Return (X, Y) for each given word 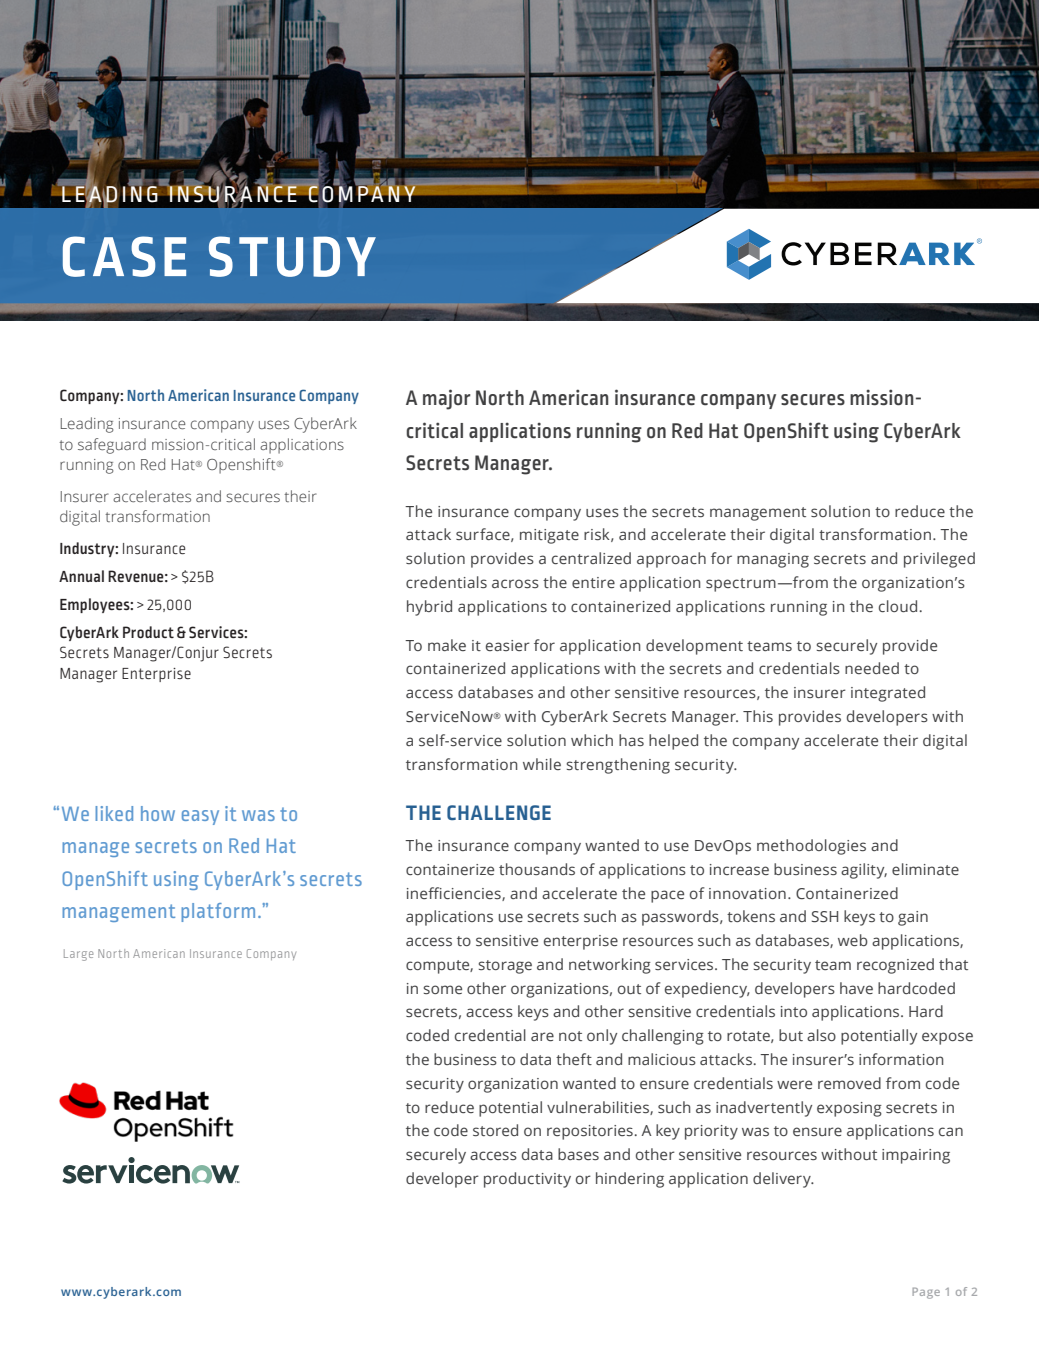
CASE (124, 256)
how (158, 813)
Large (78, 955)
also (821, 1035)
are (542, 1036)
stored (495, 1130)
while (542, 764)
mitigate (549, 536)
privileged (939, 560)
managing (773, 560)
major (446, 399)
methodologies (811, 847)
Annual (81, 576)
